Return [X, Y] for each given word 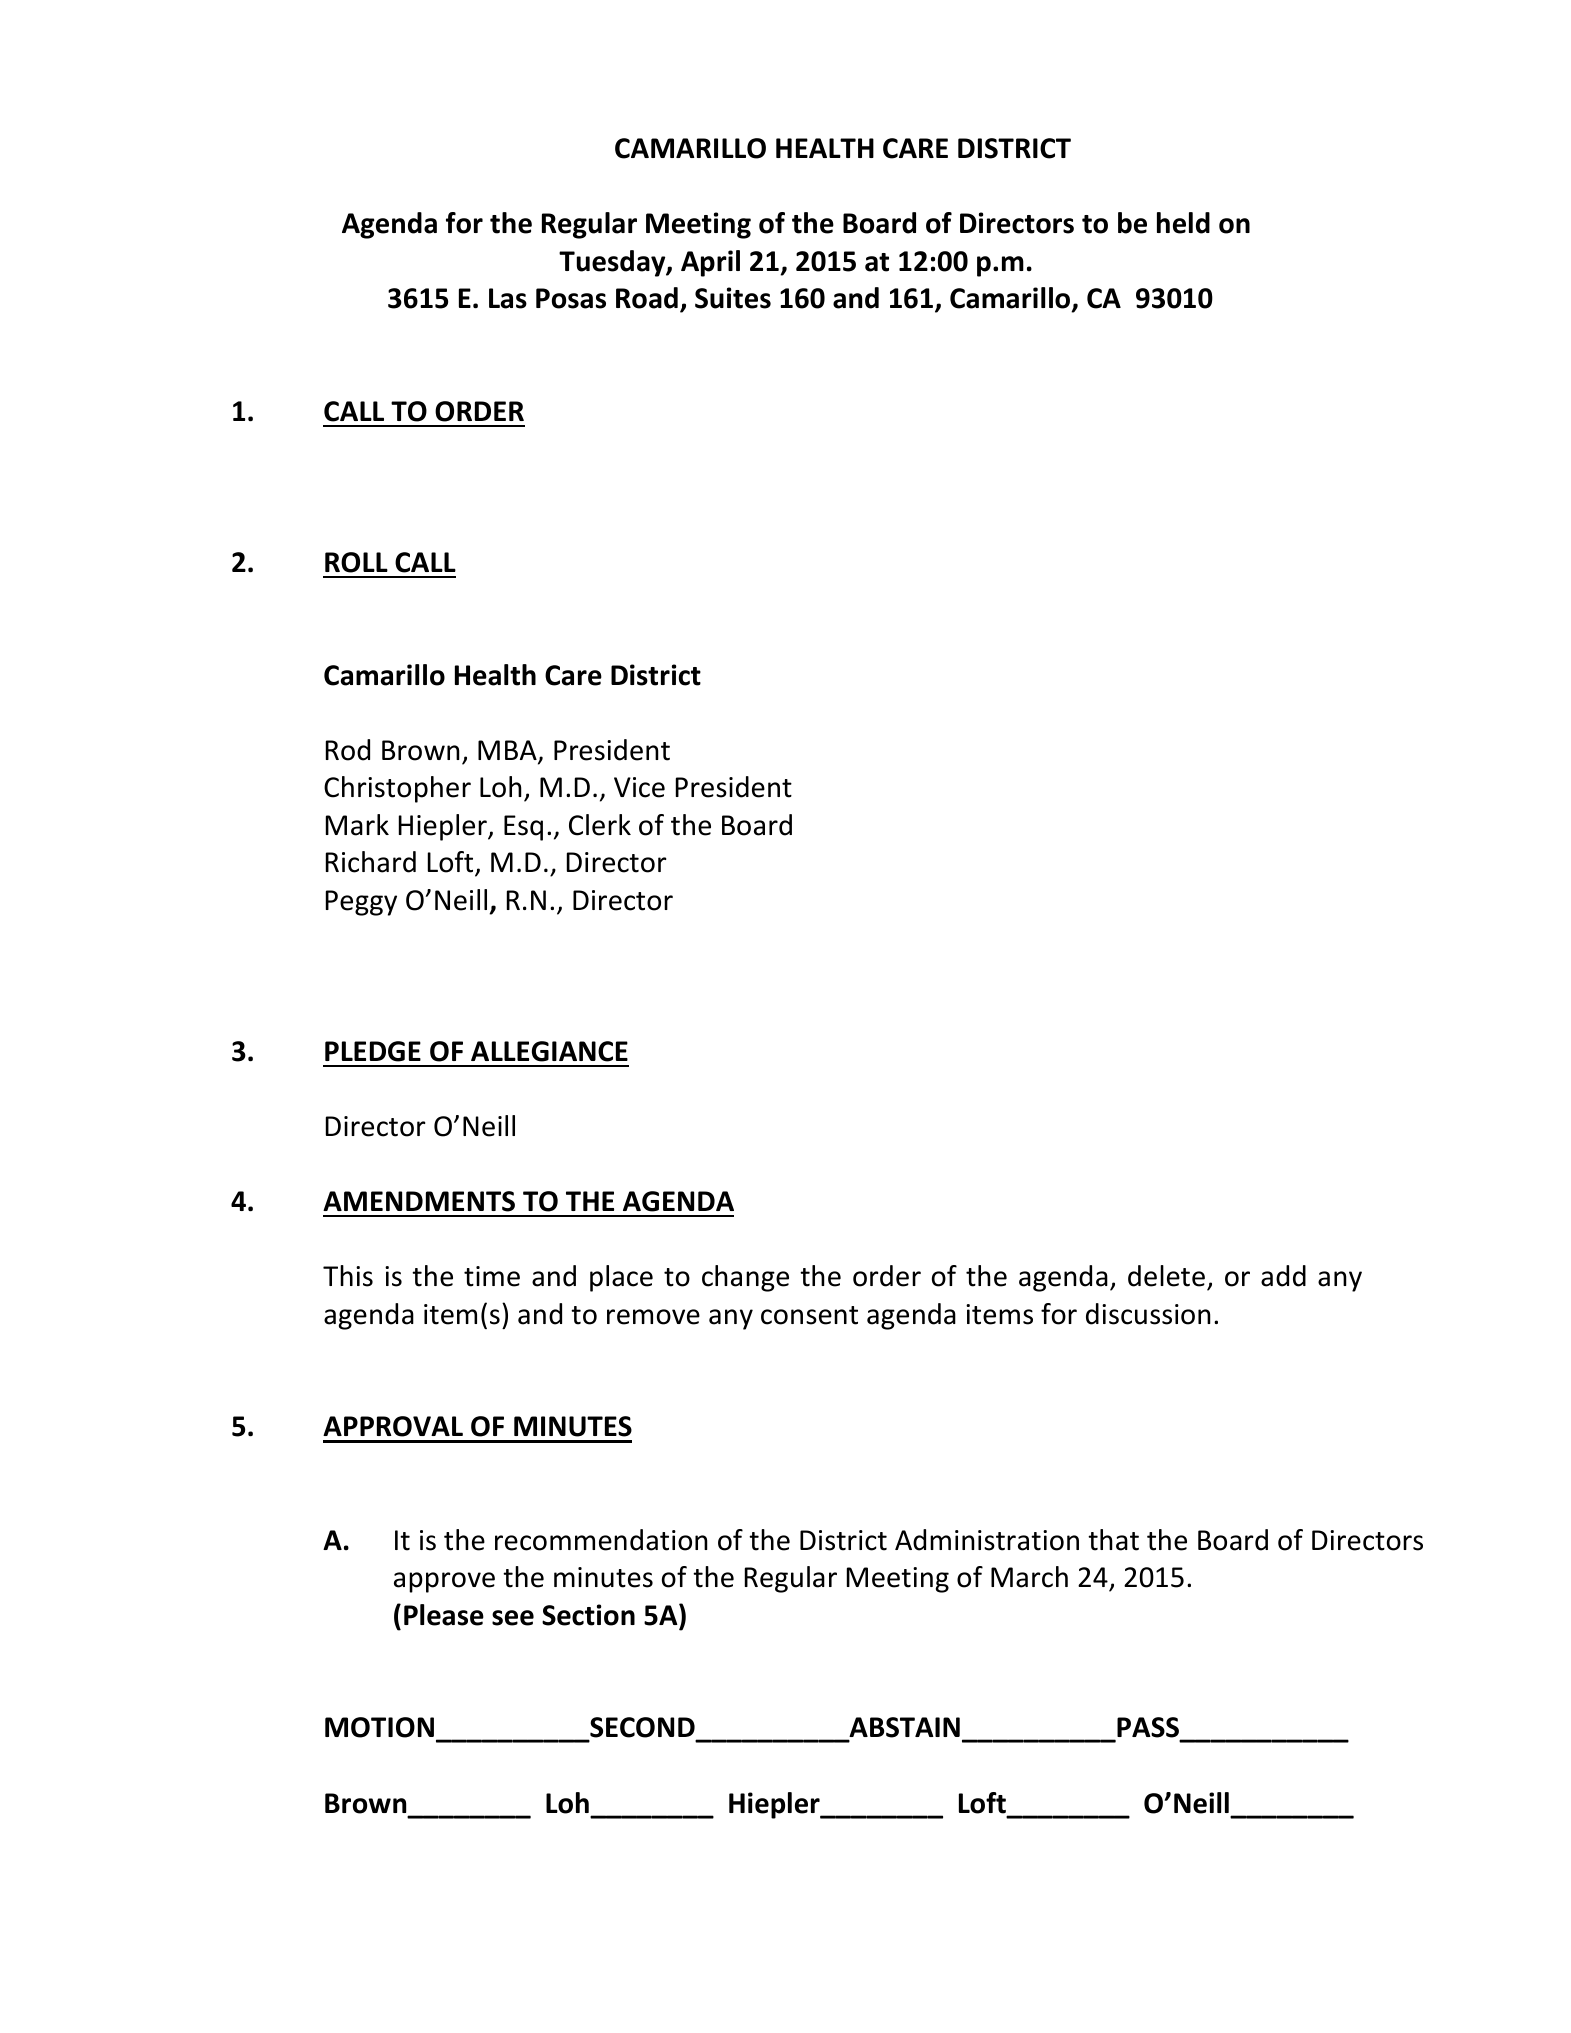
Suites [733, 298]
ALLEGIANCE [549, 1051]
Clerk [600, 825]
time [492, 1276]
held [1183, 223]
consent [809, 1315]
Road [647, 298]
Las [508, 298]
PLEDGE [373, 1051]
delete [1166, 1276]
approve [444, 1582]
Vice [639, 787]
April [710, 263]
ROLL [356, 562]
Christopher [397, 789]
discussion [1148, 1314]
